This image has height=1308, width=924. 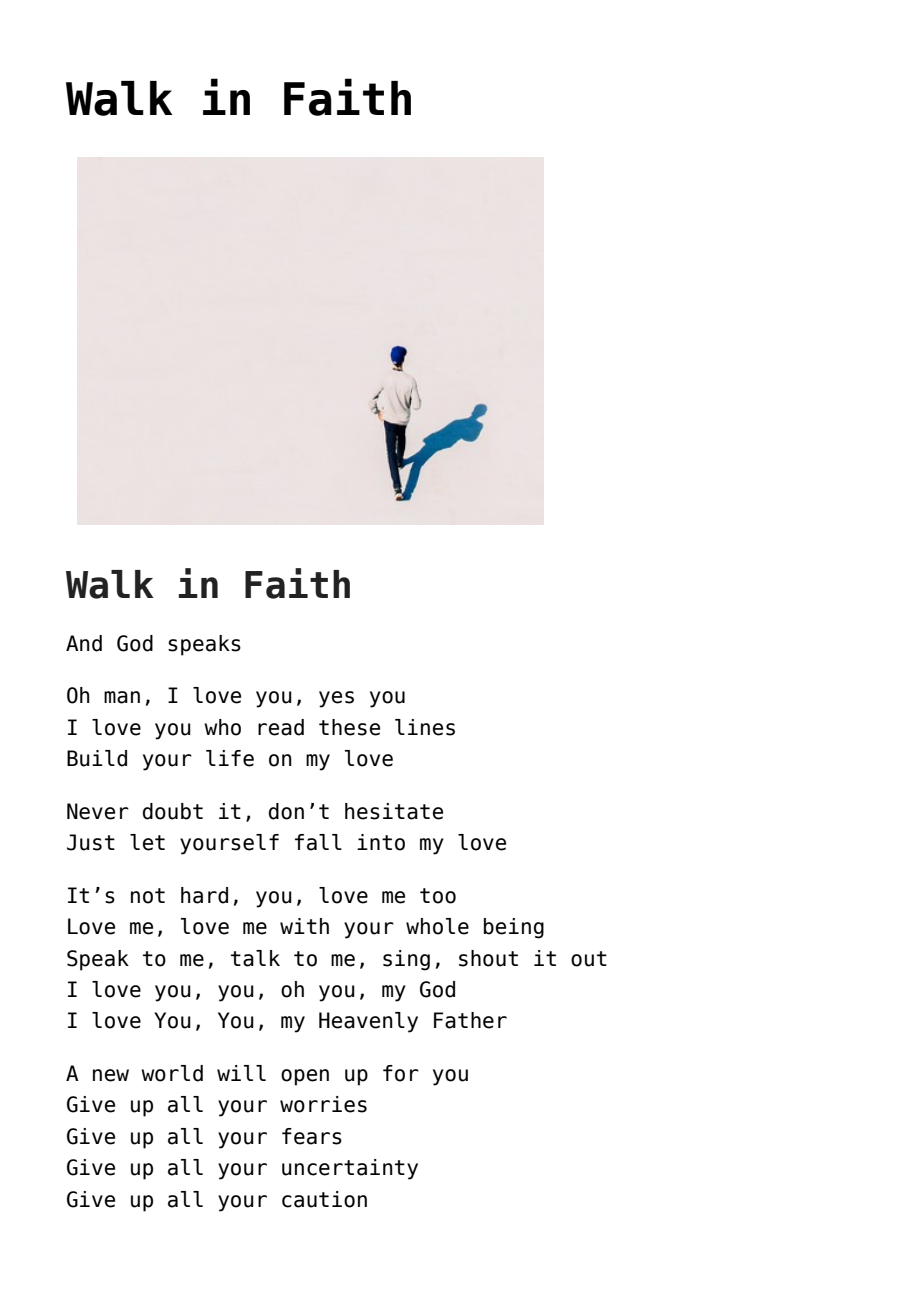 I want to click on with, so click(x=304, y=926).
